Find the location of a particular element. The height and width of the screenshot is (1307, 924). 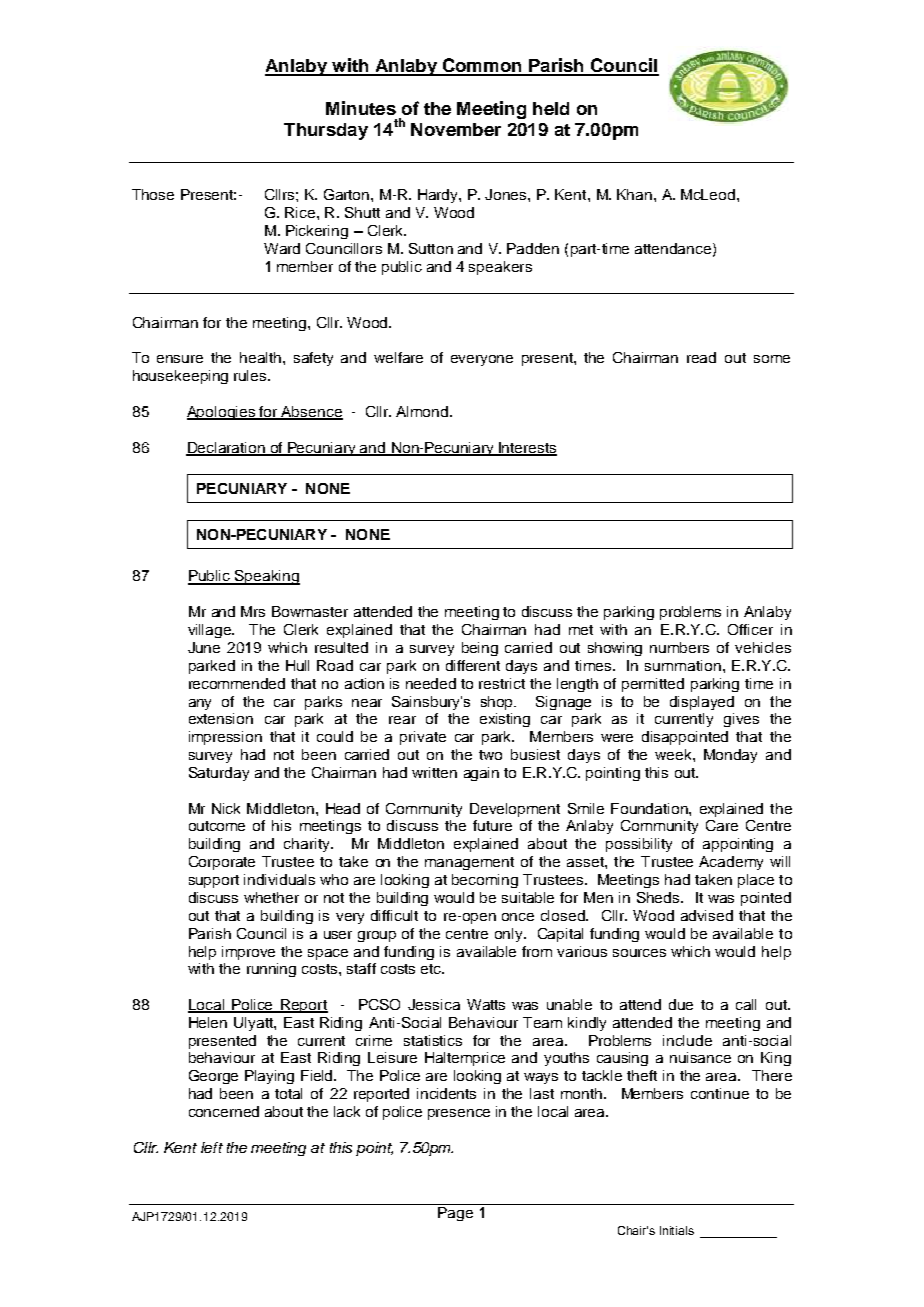

November is located at coordinates (456, 129).
